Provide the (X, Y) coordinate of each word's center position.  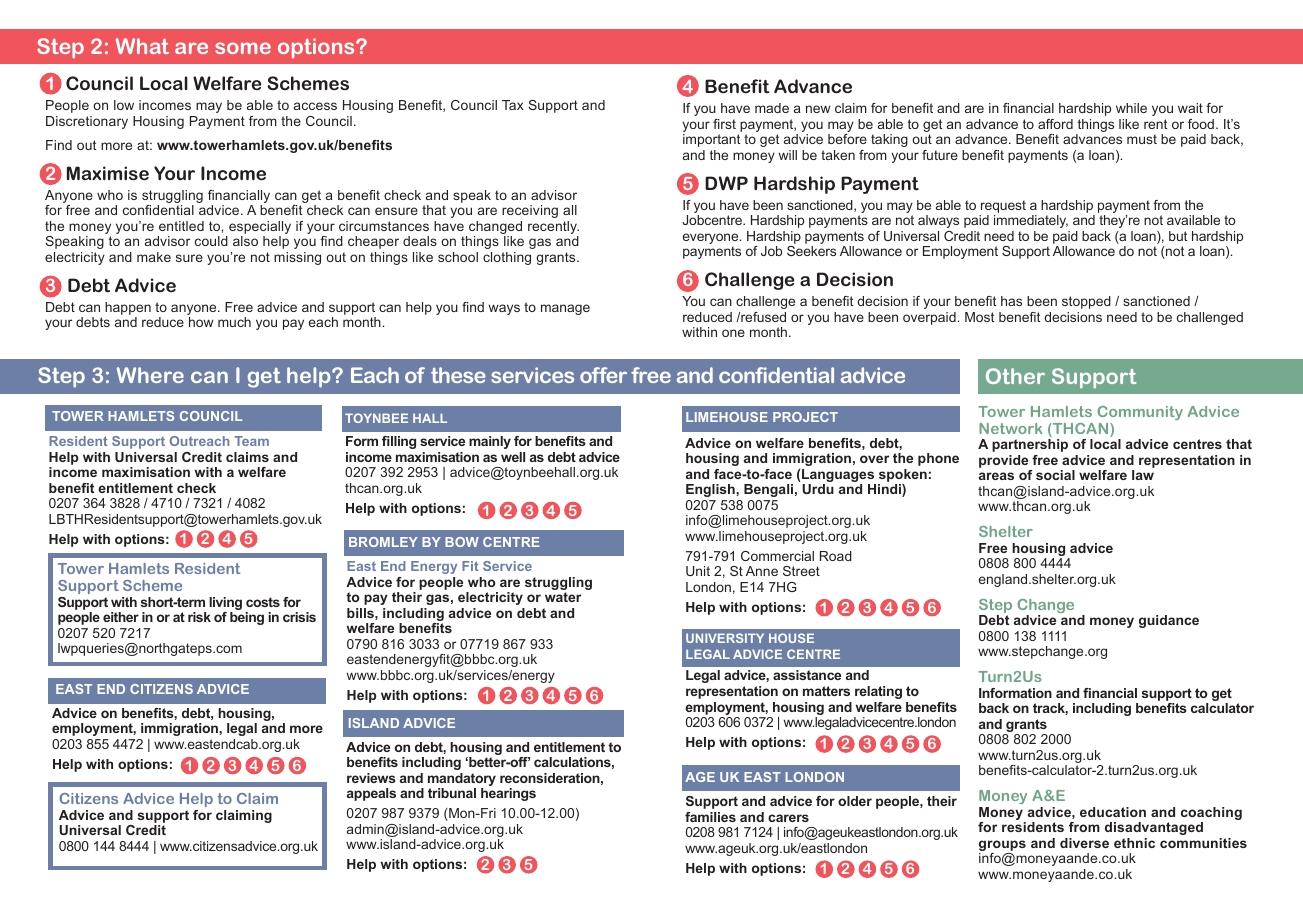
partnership (1030, 445)
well (513, 457)
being (247, 618)
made (772, 108)
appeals (371, 794)
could (211, 241)
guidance (1169, 621)
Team (251, 441)
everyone (712, 240)
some (243, 48)
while (1131, 108)
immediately (1031, 221)
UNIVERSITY (725, 638)
